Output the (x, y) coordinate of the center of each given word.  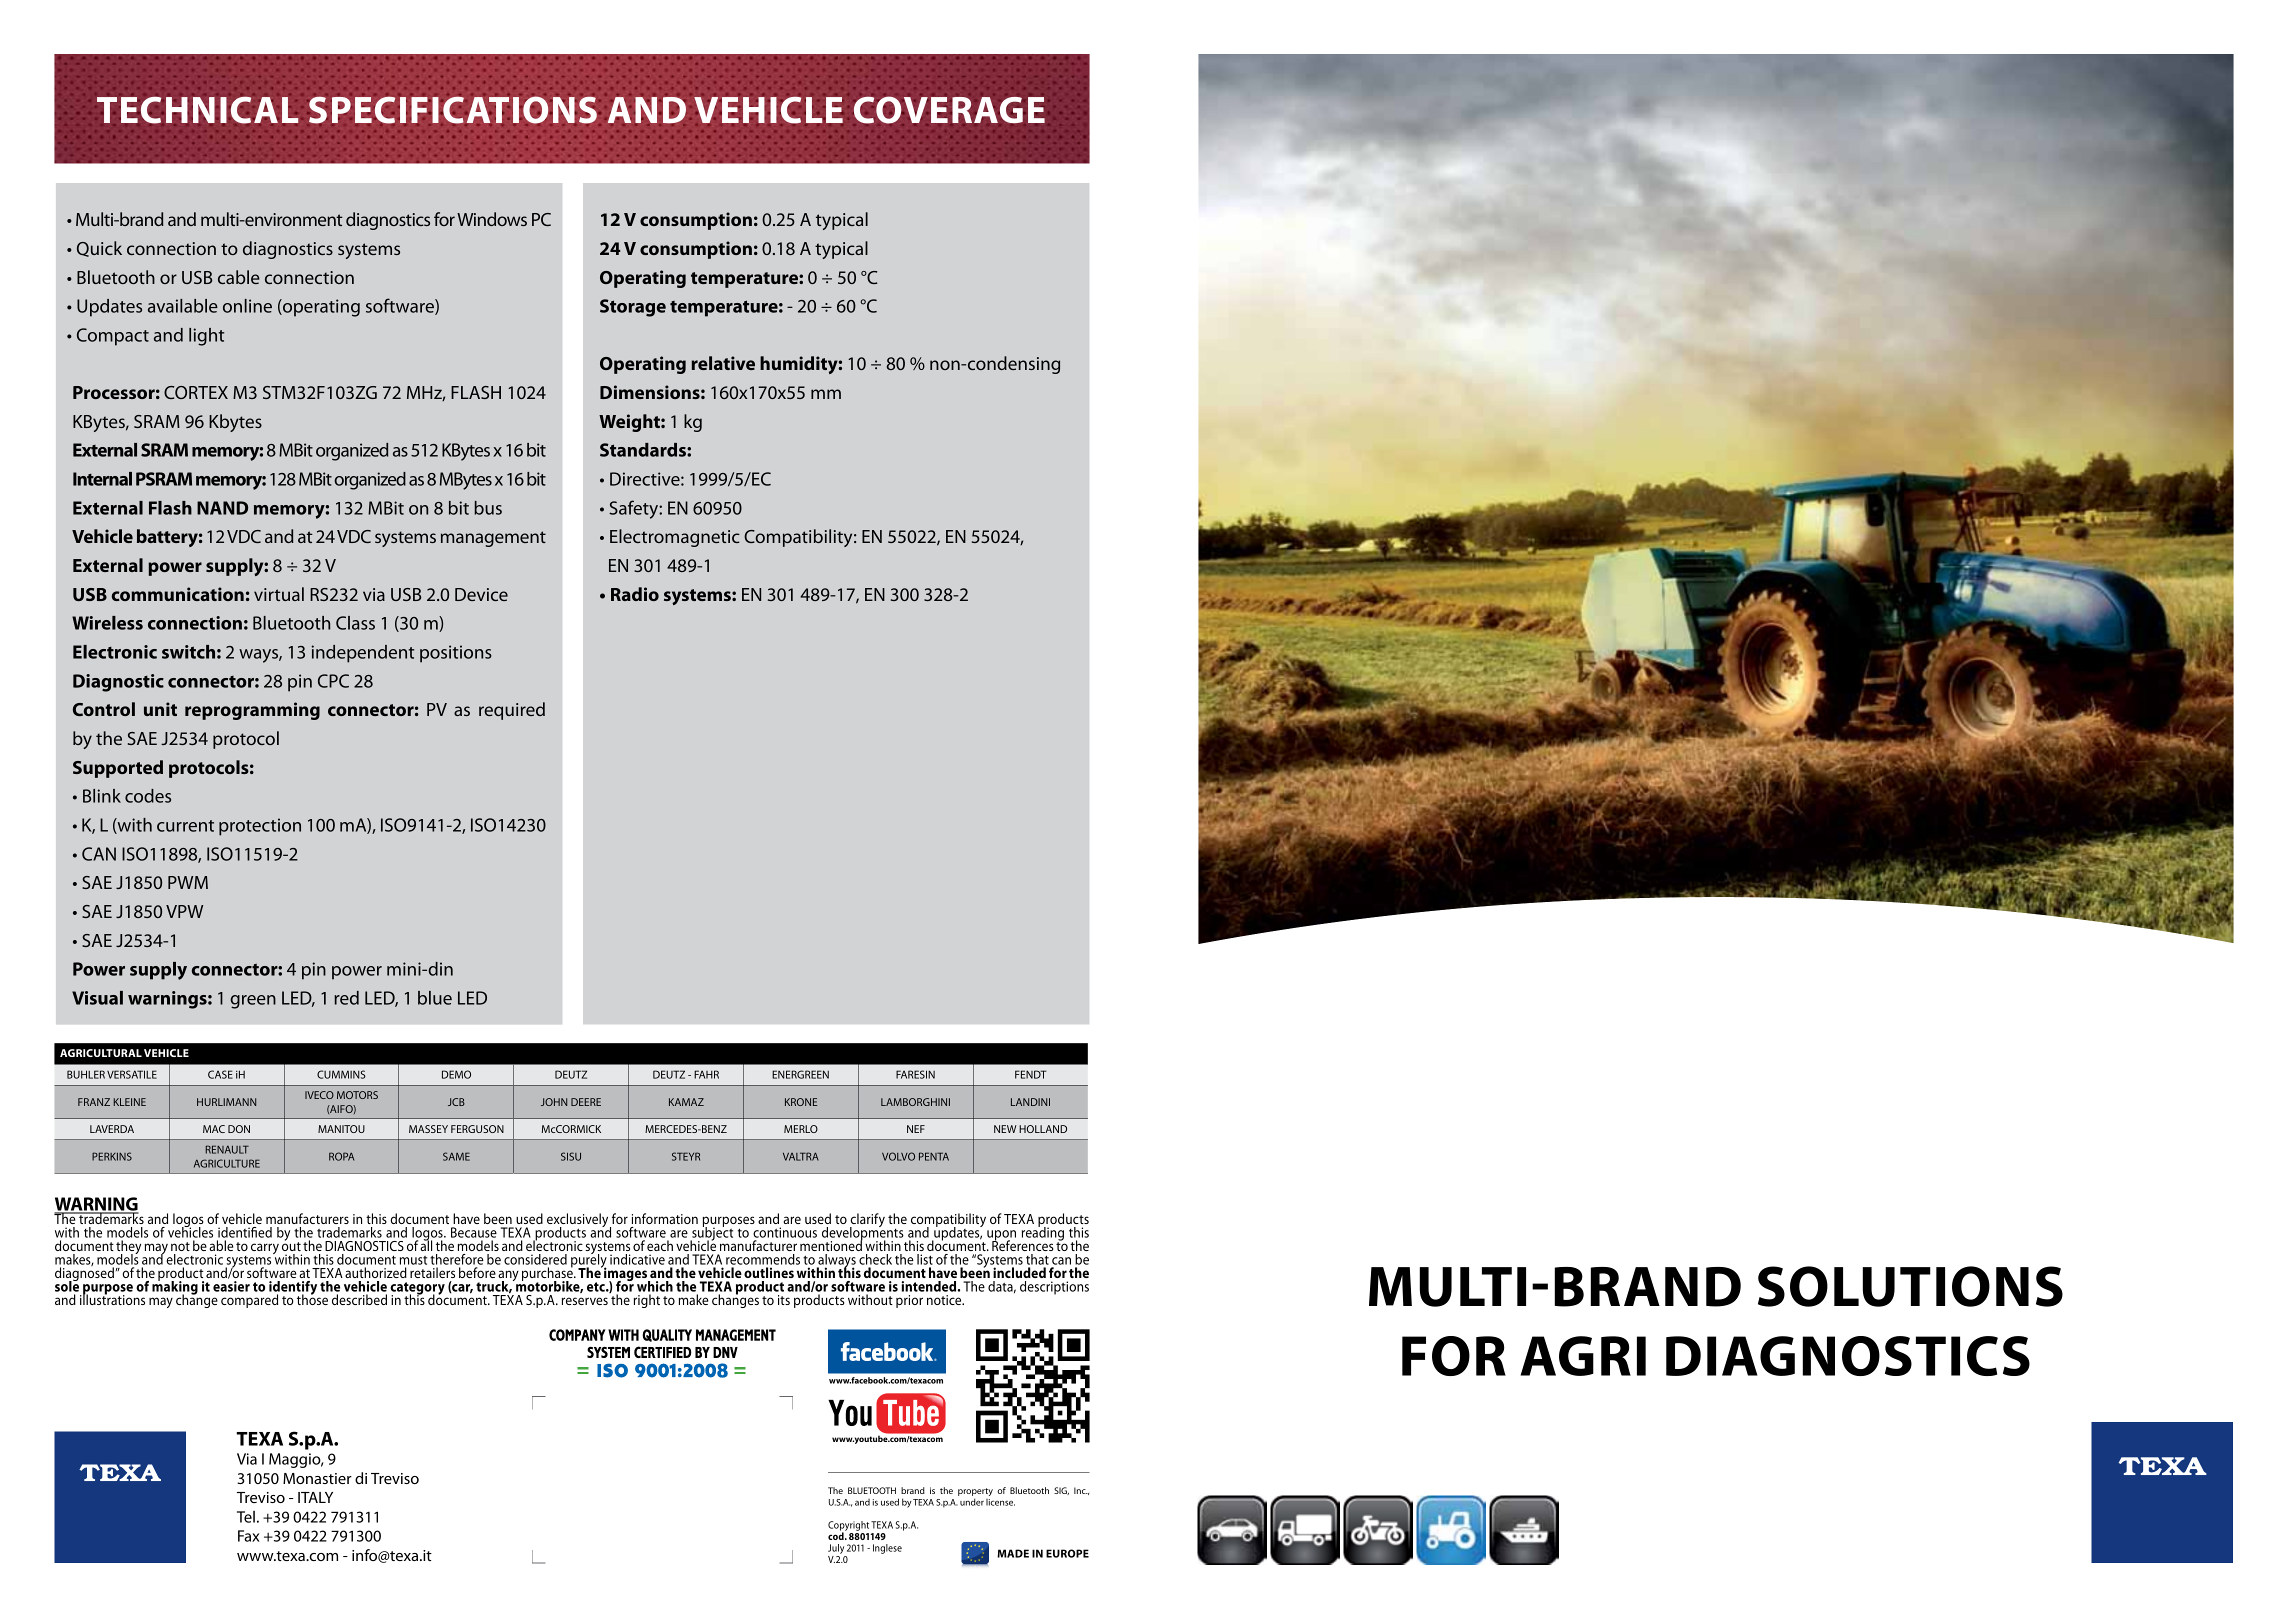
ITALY (315, 1497)
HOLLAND (1043, 1129)
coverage (949, 110)
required (512, 711)
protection (260, 827)
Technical (198, 110)
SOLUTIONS (1910, 1286)
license (1000, 1502)
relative (723, 363)
